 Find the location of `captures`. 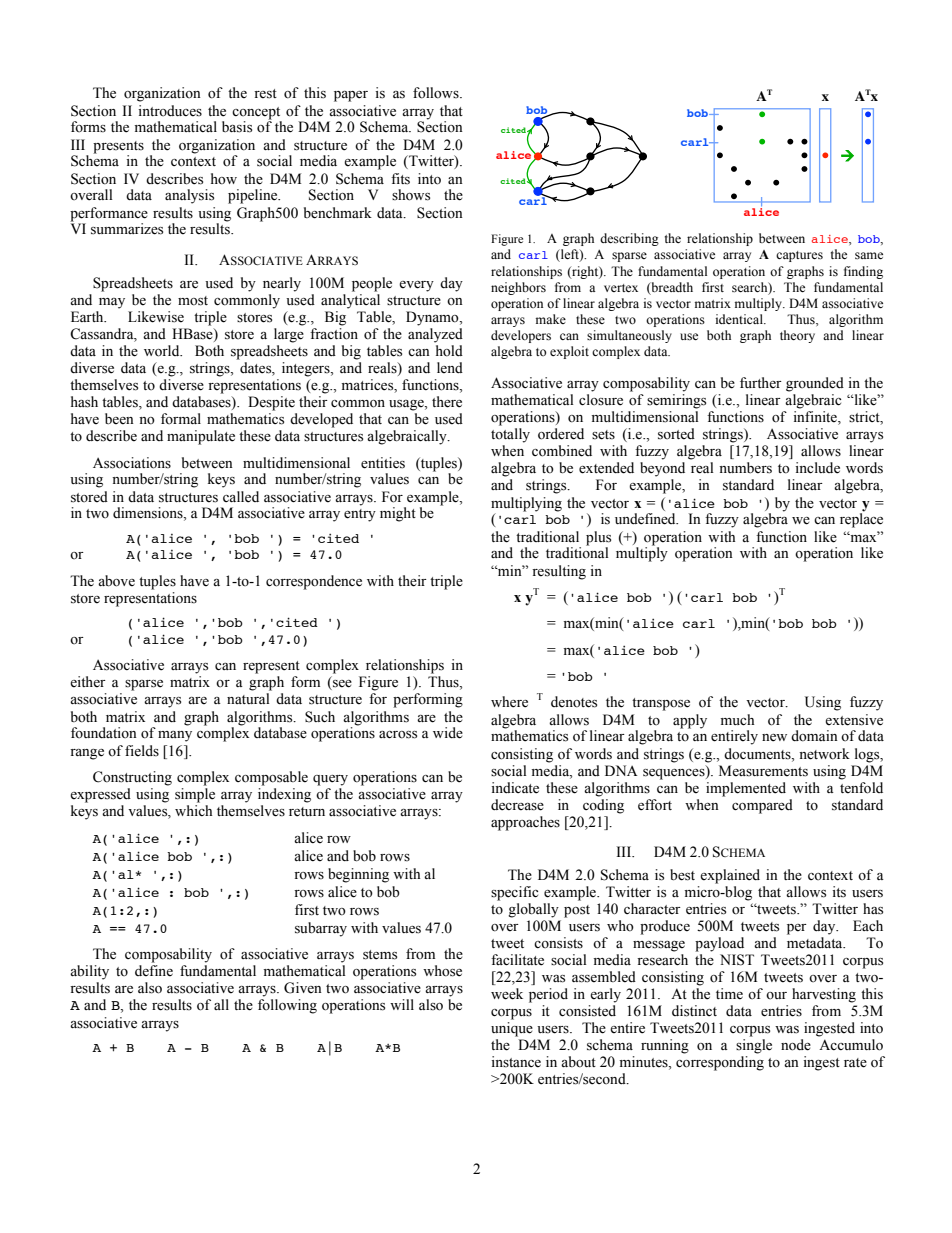

captures is located at coordinates (799, 256).
